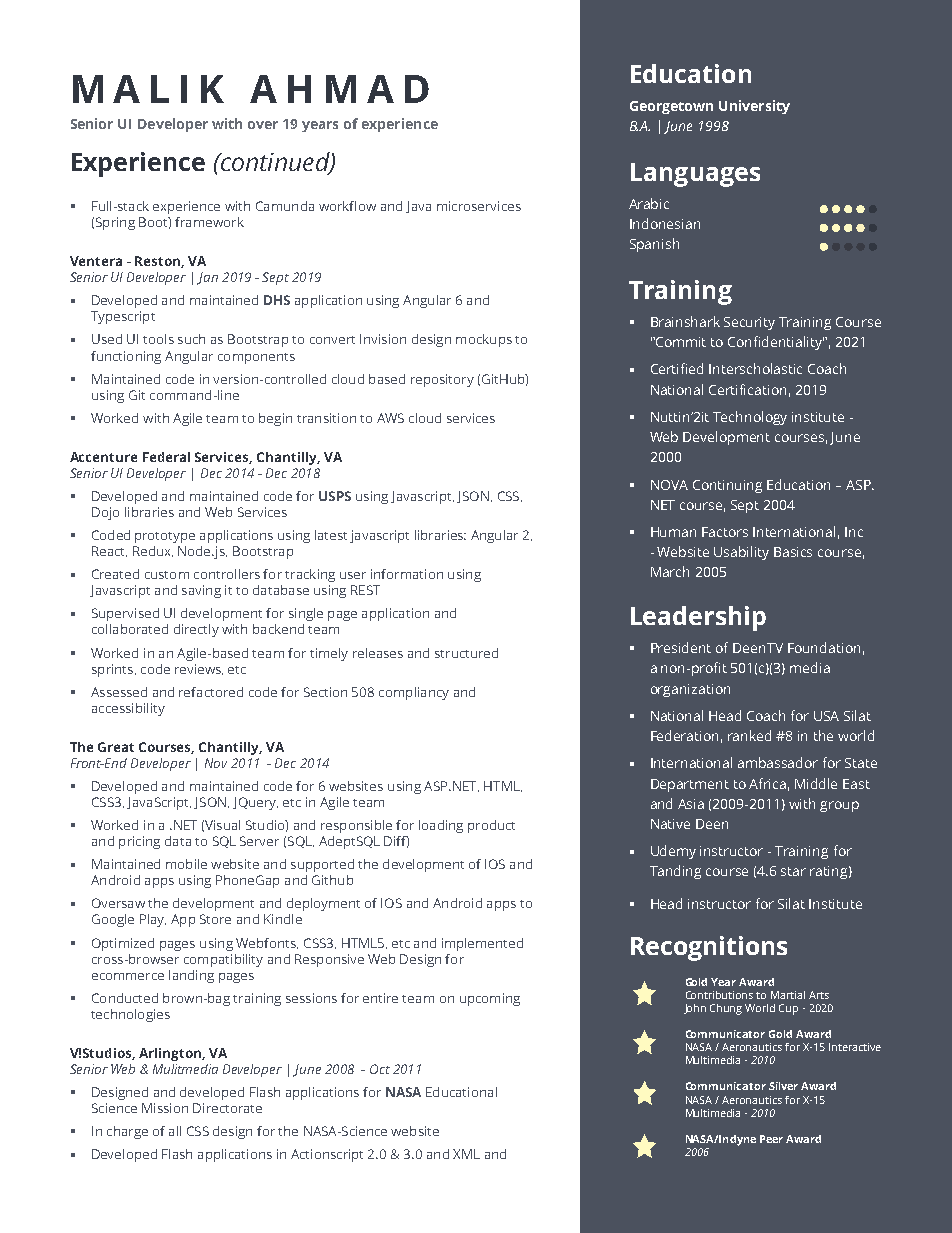  I want to click on structured, so click(466, 653).
